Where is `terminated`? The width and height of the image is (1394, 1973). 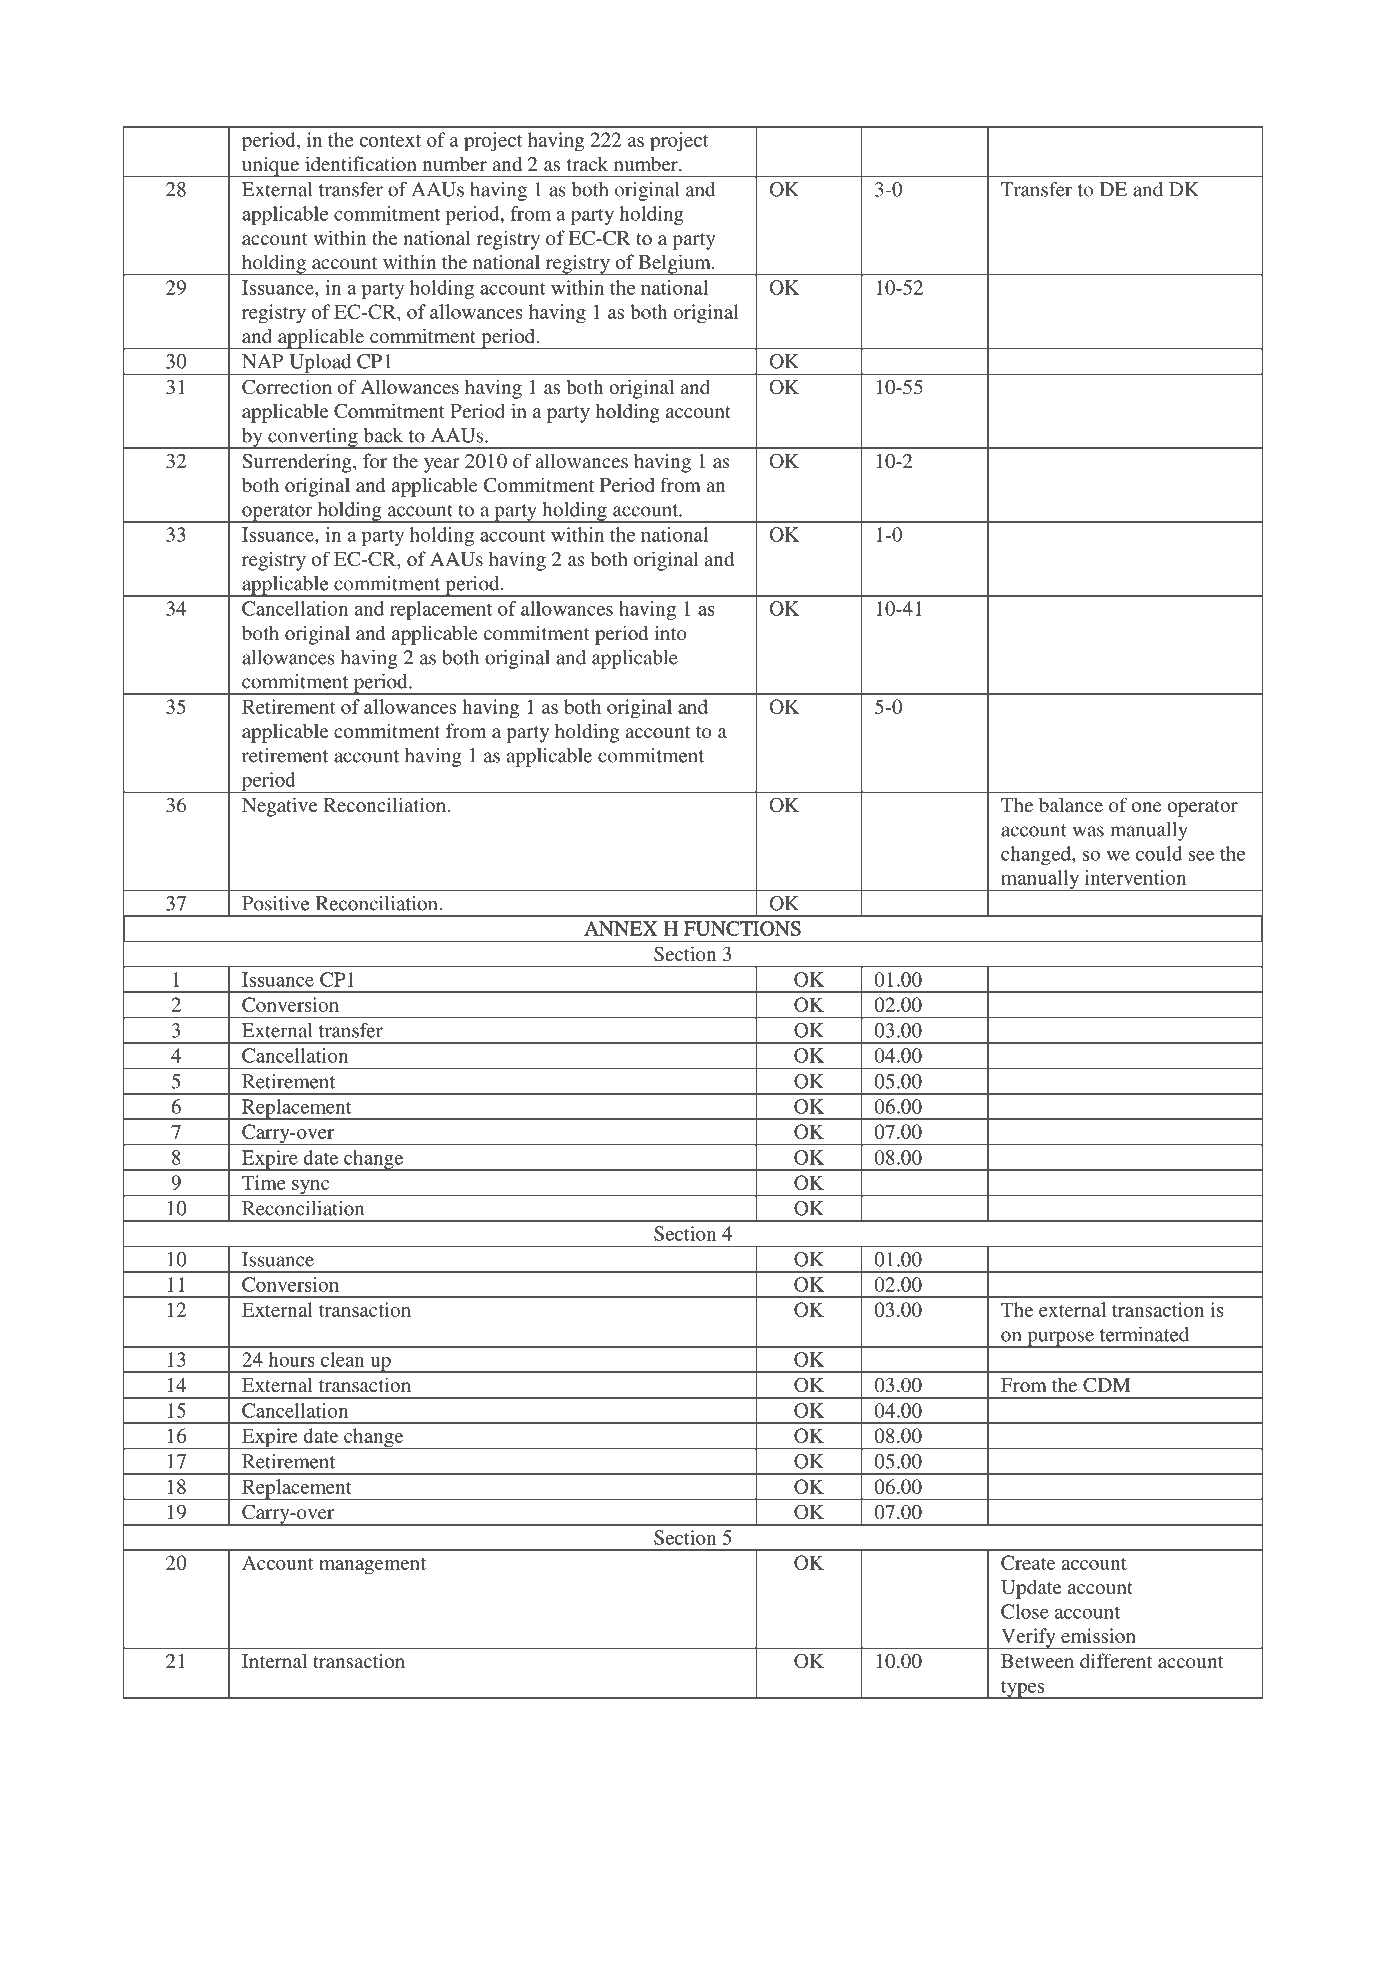
terminated is located at coordinates (1144, 1334).
